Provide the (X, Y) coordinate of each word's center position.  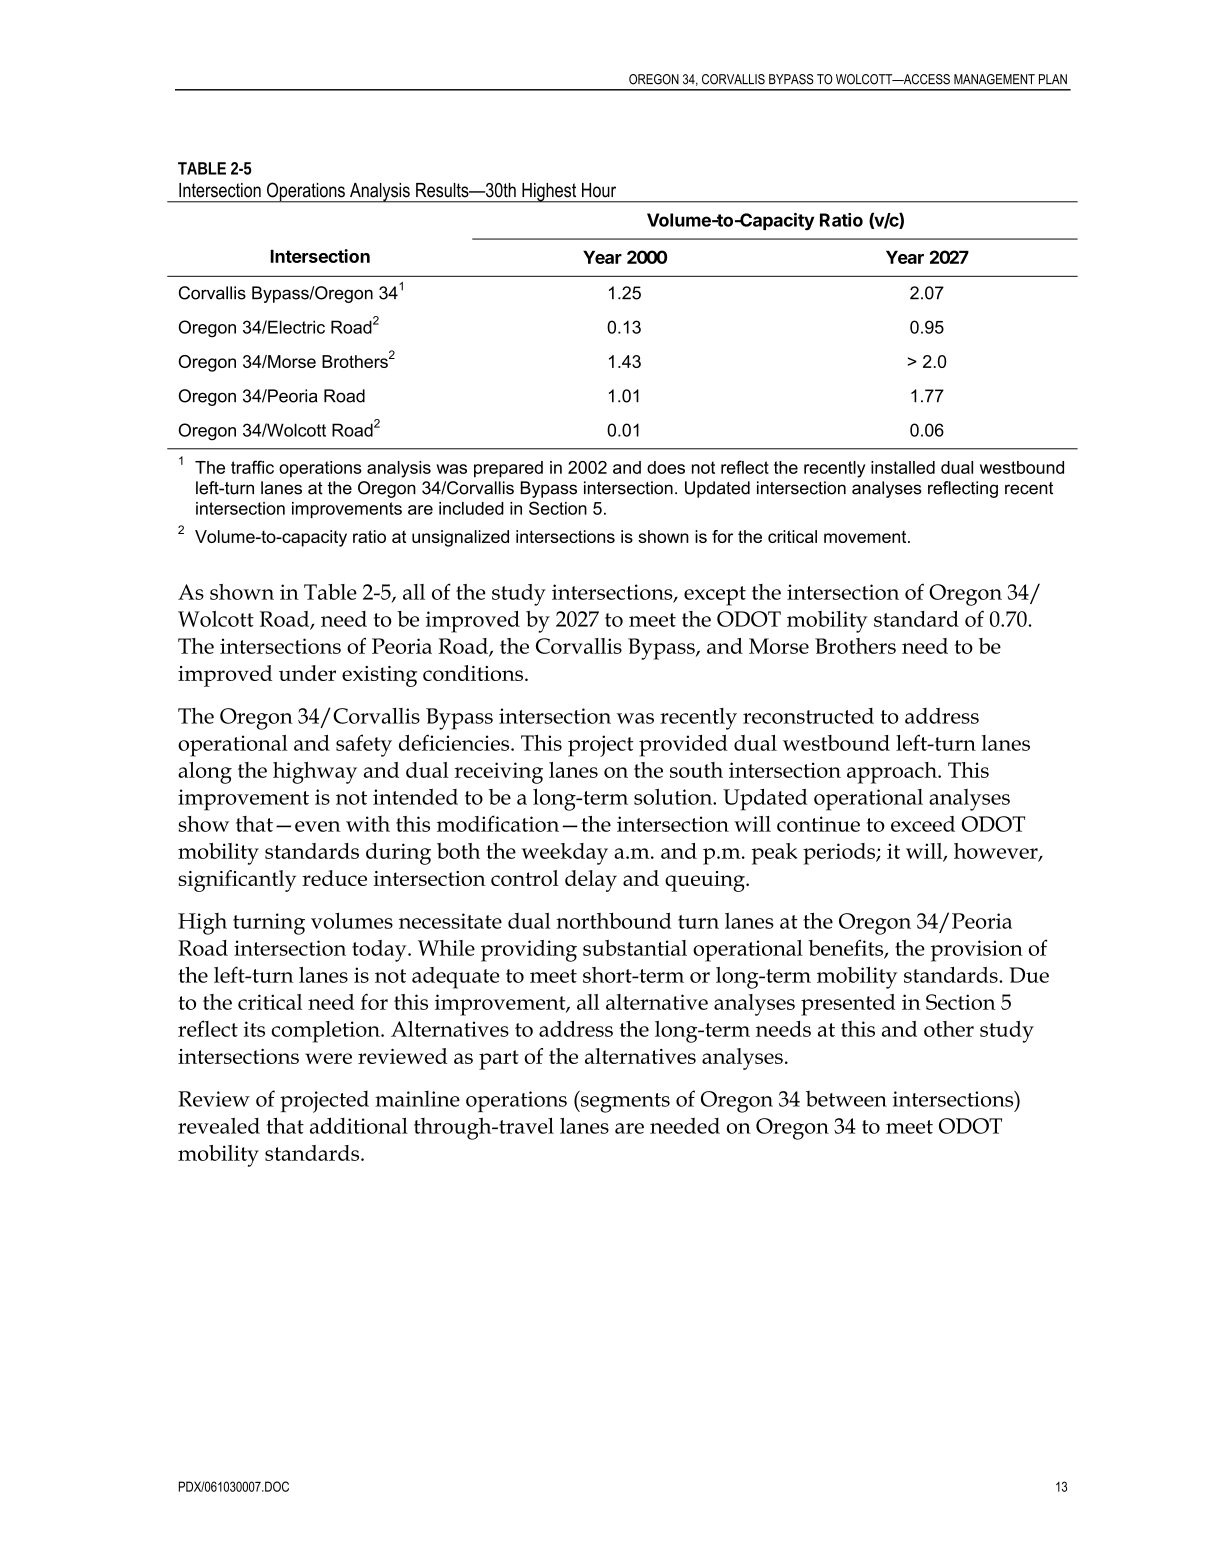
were (328, 1058)
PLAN (1053, 79)
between (846, 1098)
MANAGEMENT (994, 79)
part (499, 1060)
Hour (599, 190)
